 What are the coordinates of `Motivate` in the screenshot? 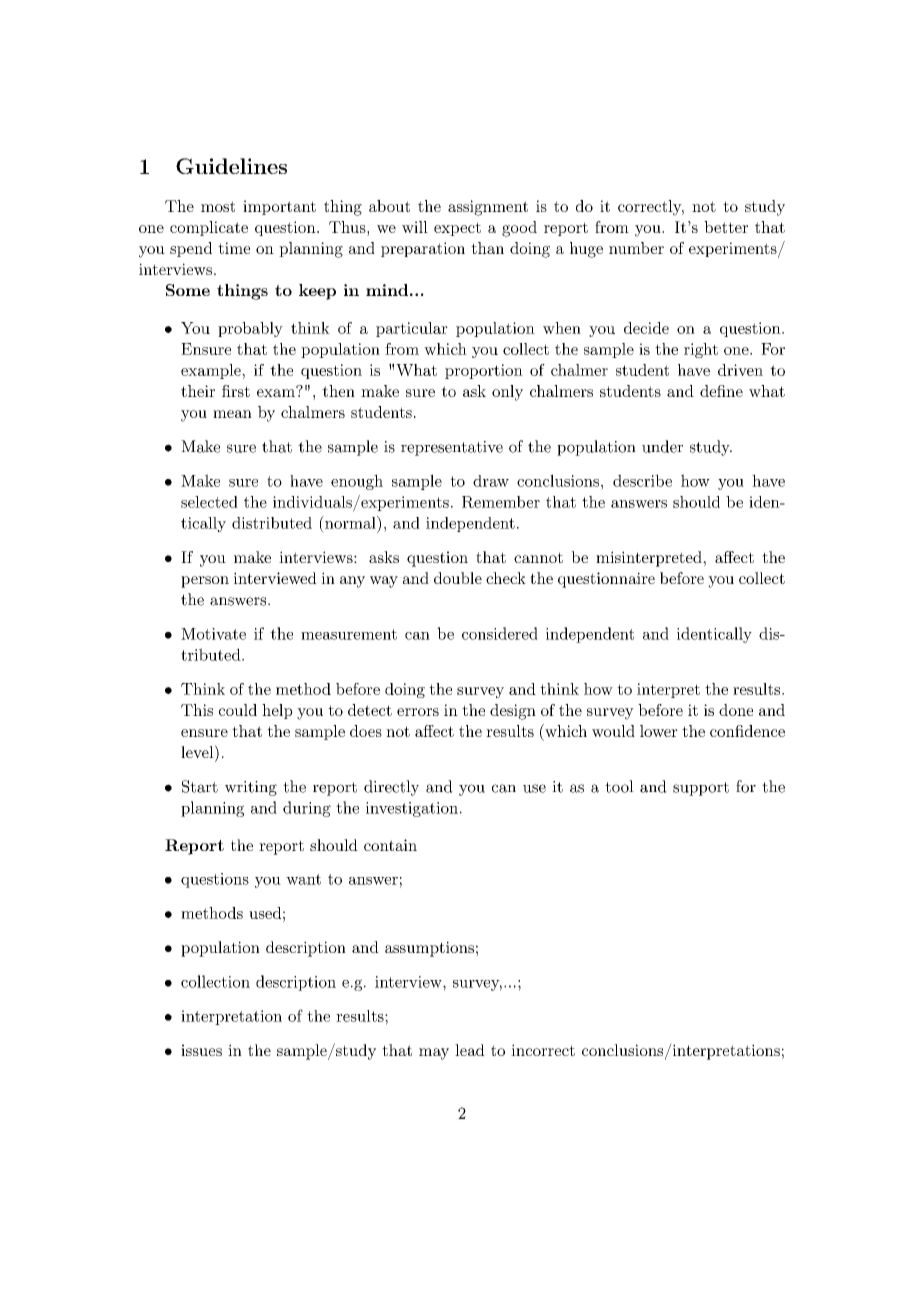 It's located at (213, 634).
